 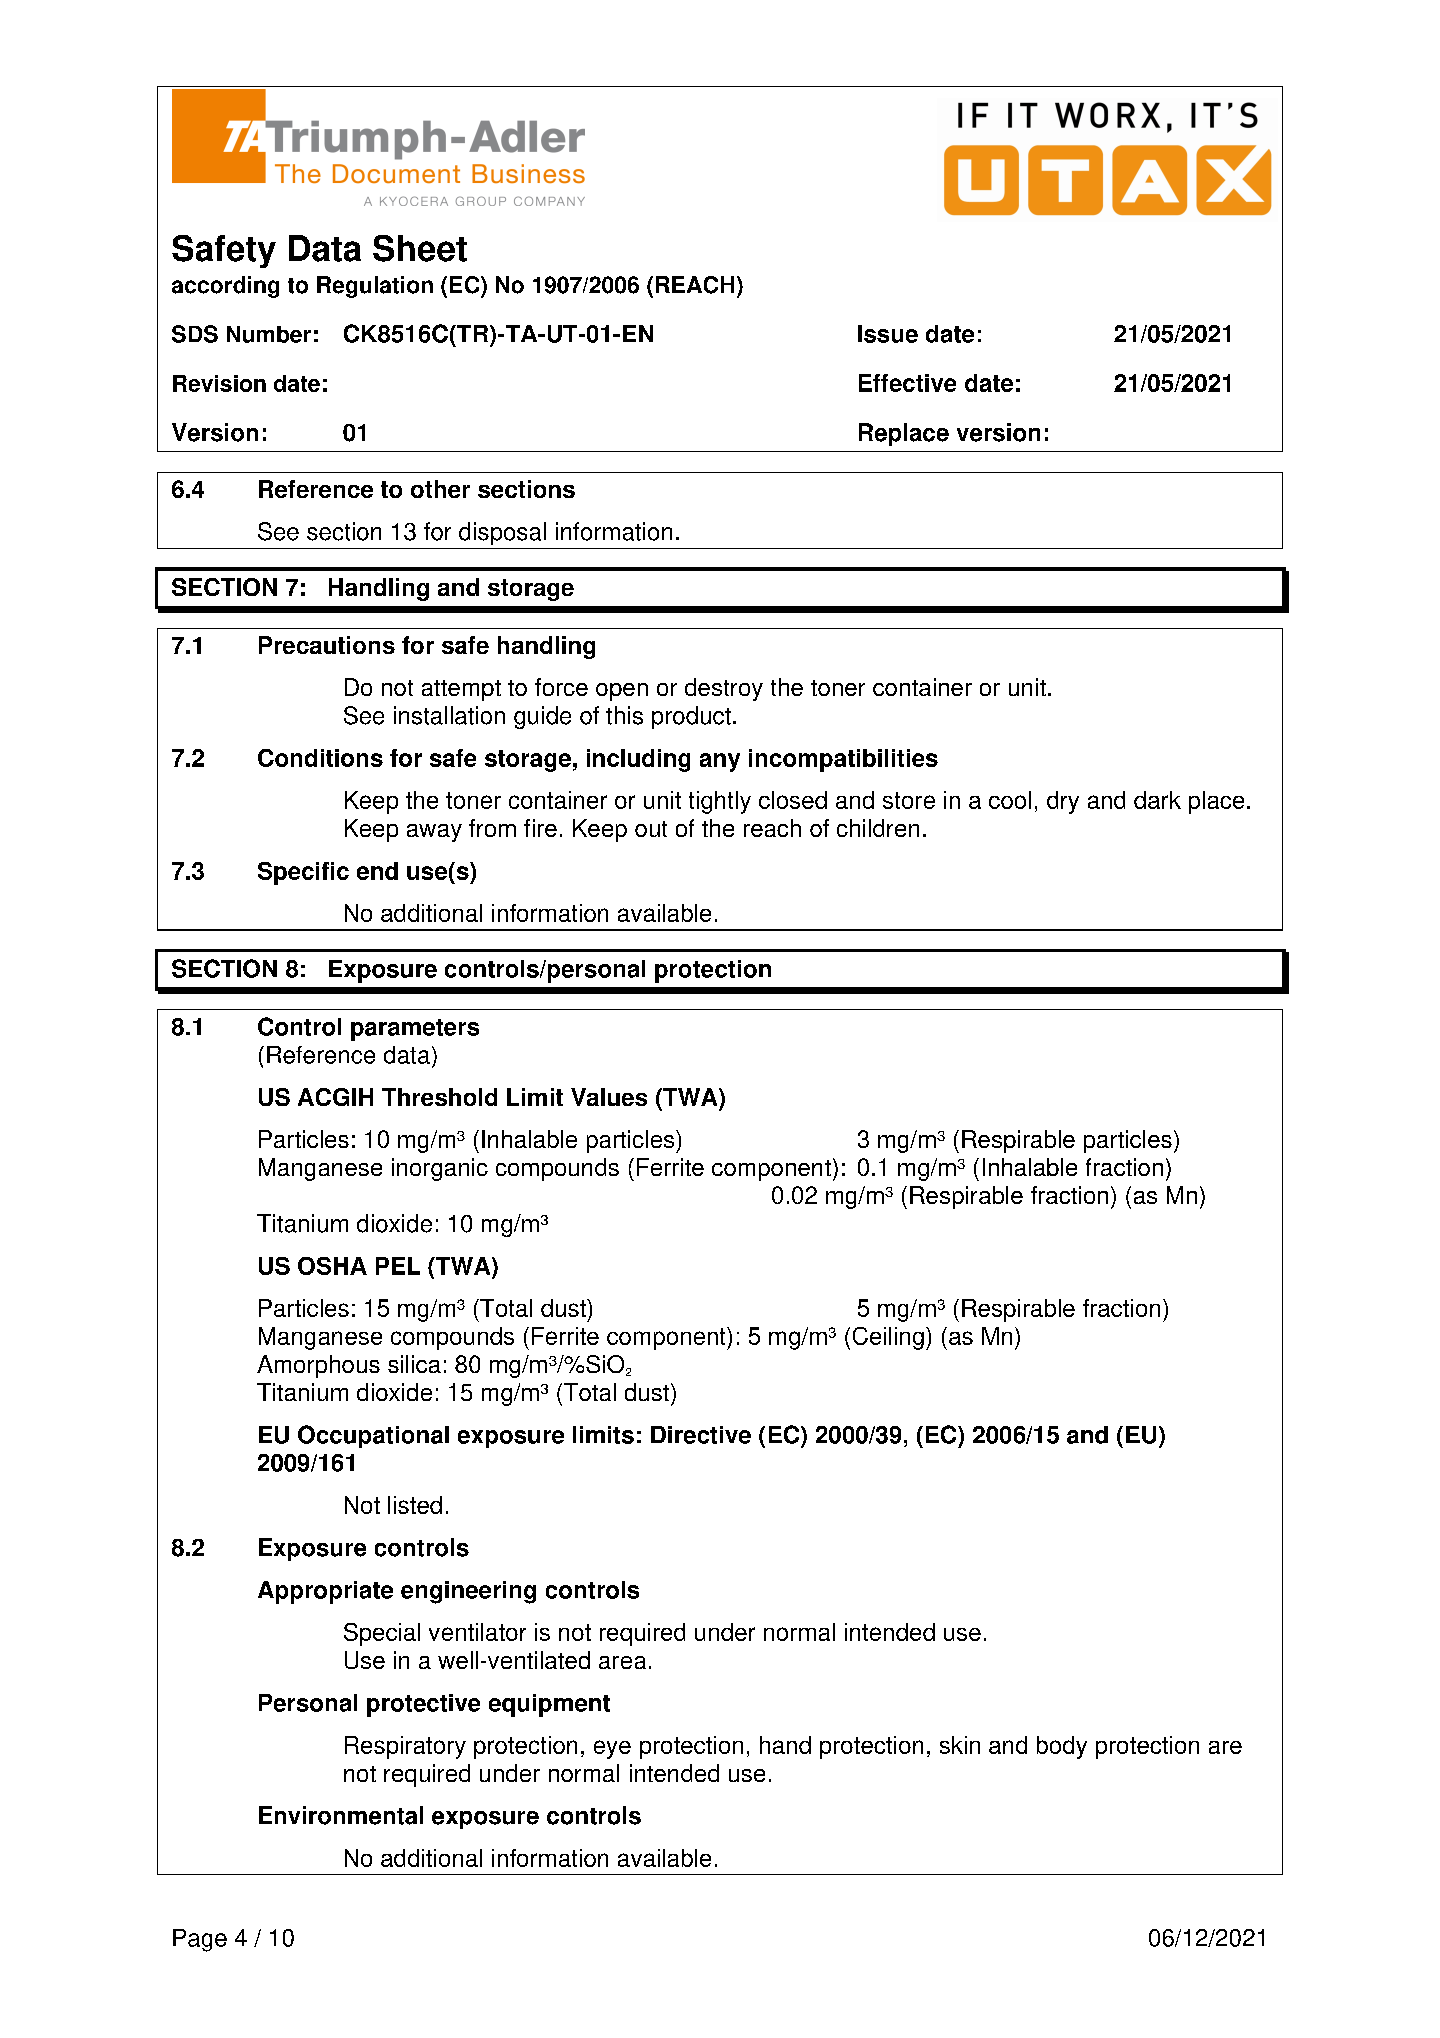 What do you see at coordinates (651, 829) in the image?
I see `out` at bounding box center [651, 829].
